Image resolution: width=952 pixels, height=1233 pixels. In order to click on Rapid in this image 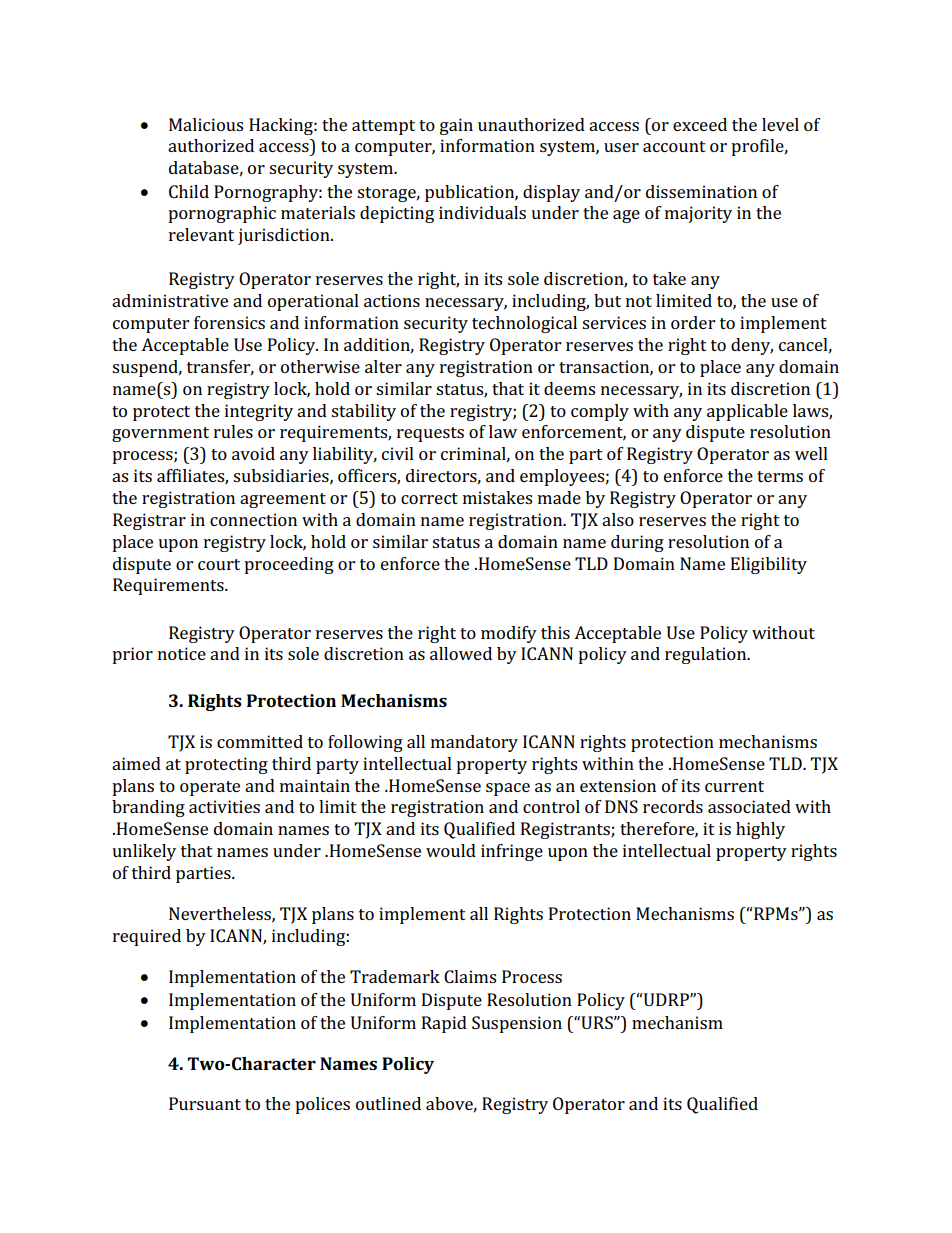, I will do `click(444, 1024)`.
